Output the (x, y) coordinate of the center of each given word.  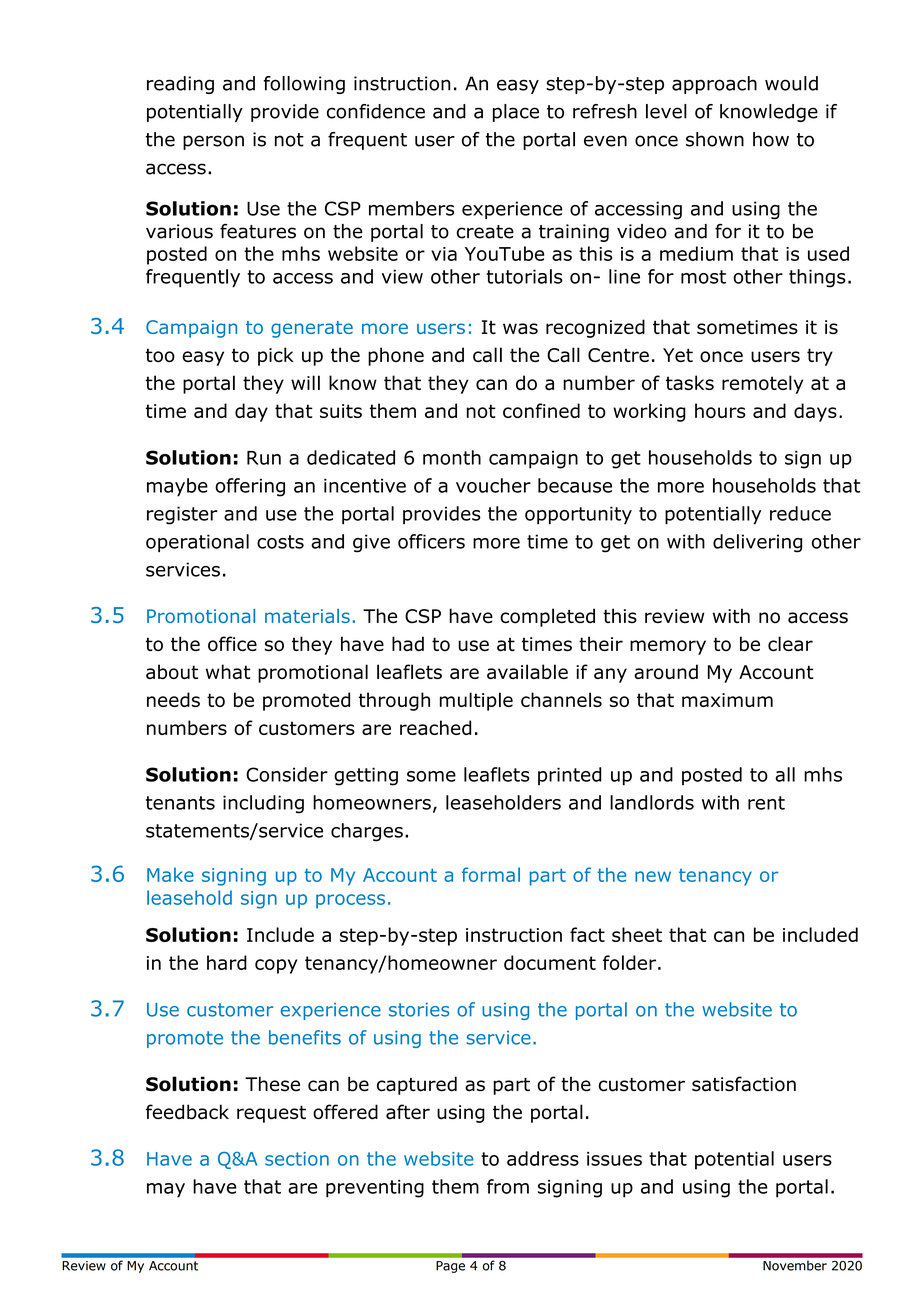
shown (715, 139)
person (213, 142)
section (297, 1159)
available (527, 671)
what (228, 671)
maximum (727, 700)
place (516, 113)
